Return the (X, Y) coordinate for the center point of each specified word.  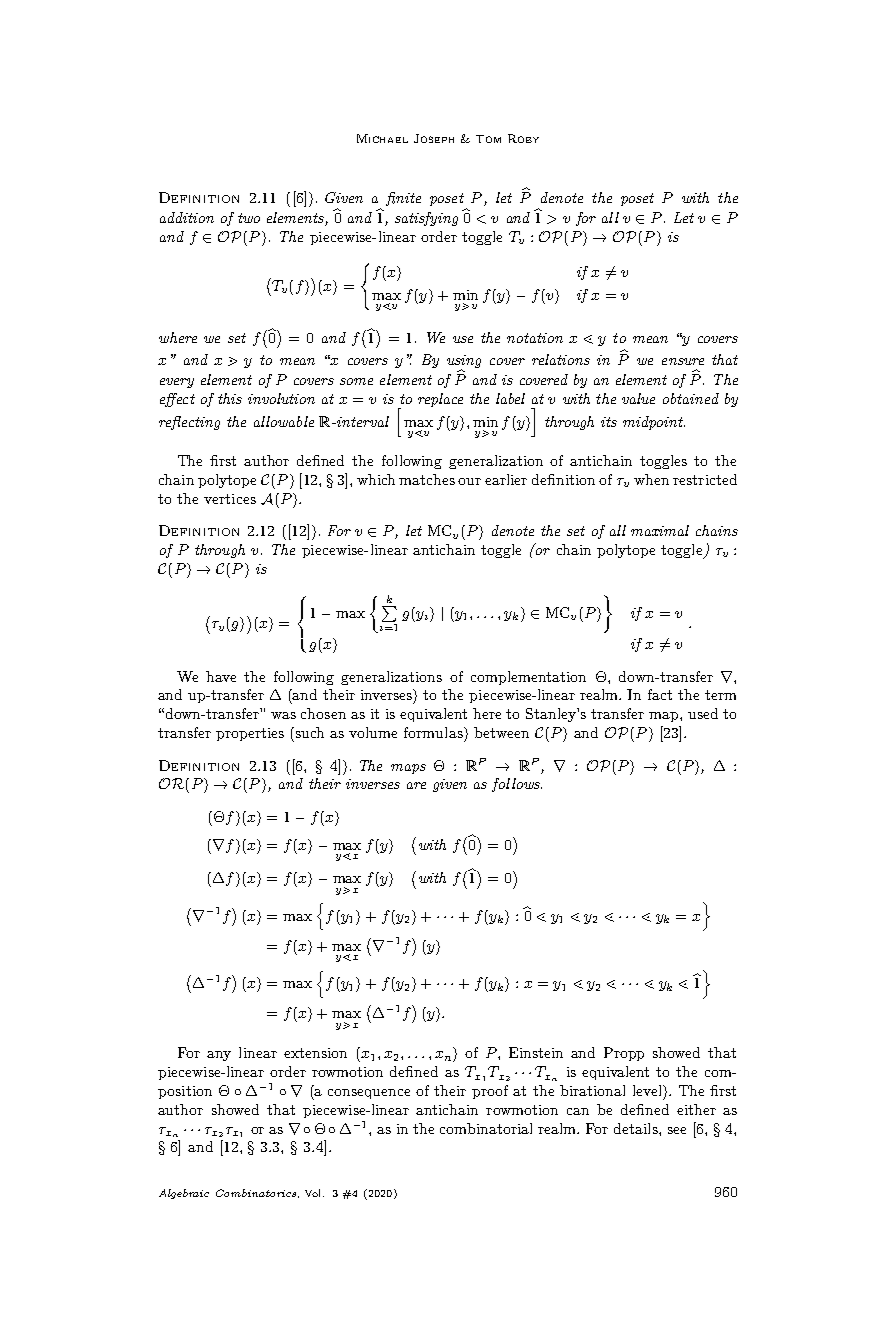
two (249, 218)
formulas (434, 732)
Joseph (434, 138)
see (677, 1130)
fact (660, 694)
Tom (488, 139)
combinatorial (486, 1128)
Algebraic (184, 1194)
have (221, 676)
